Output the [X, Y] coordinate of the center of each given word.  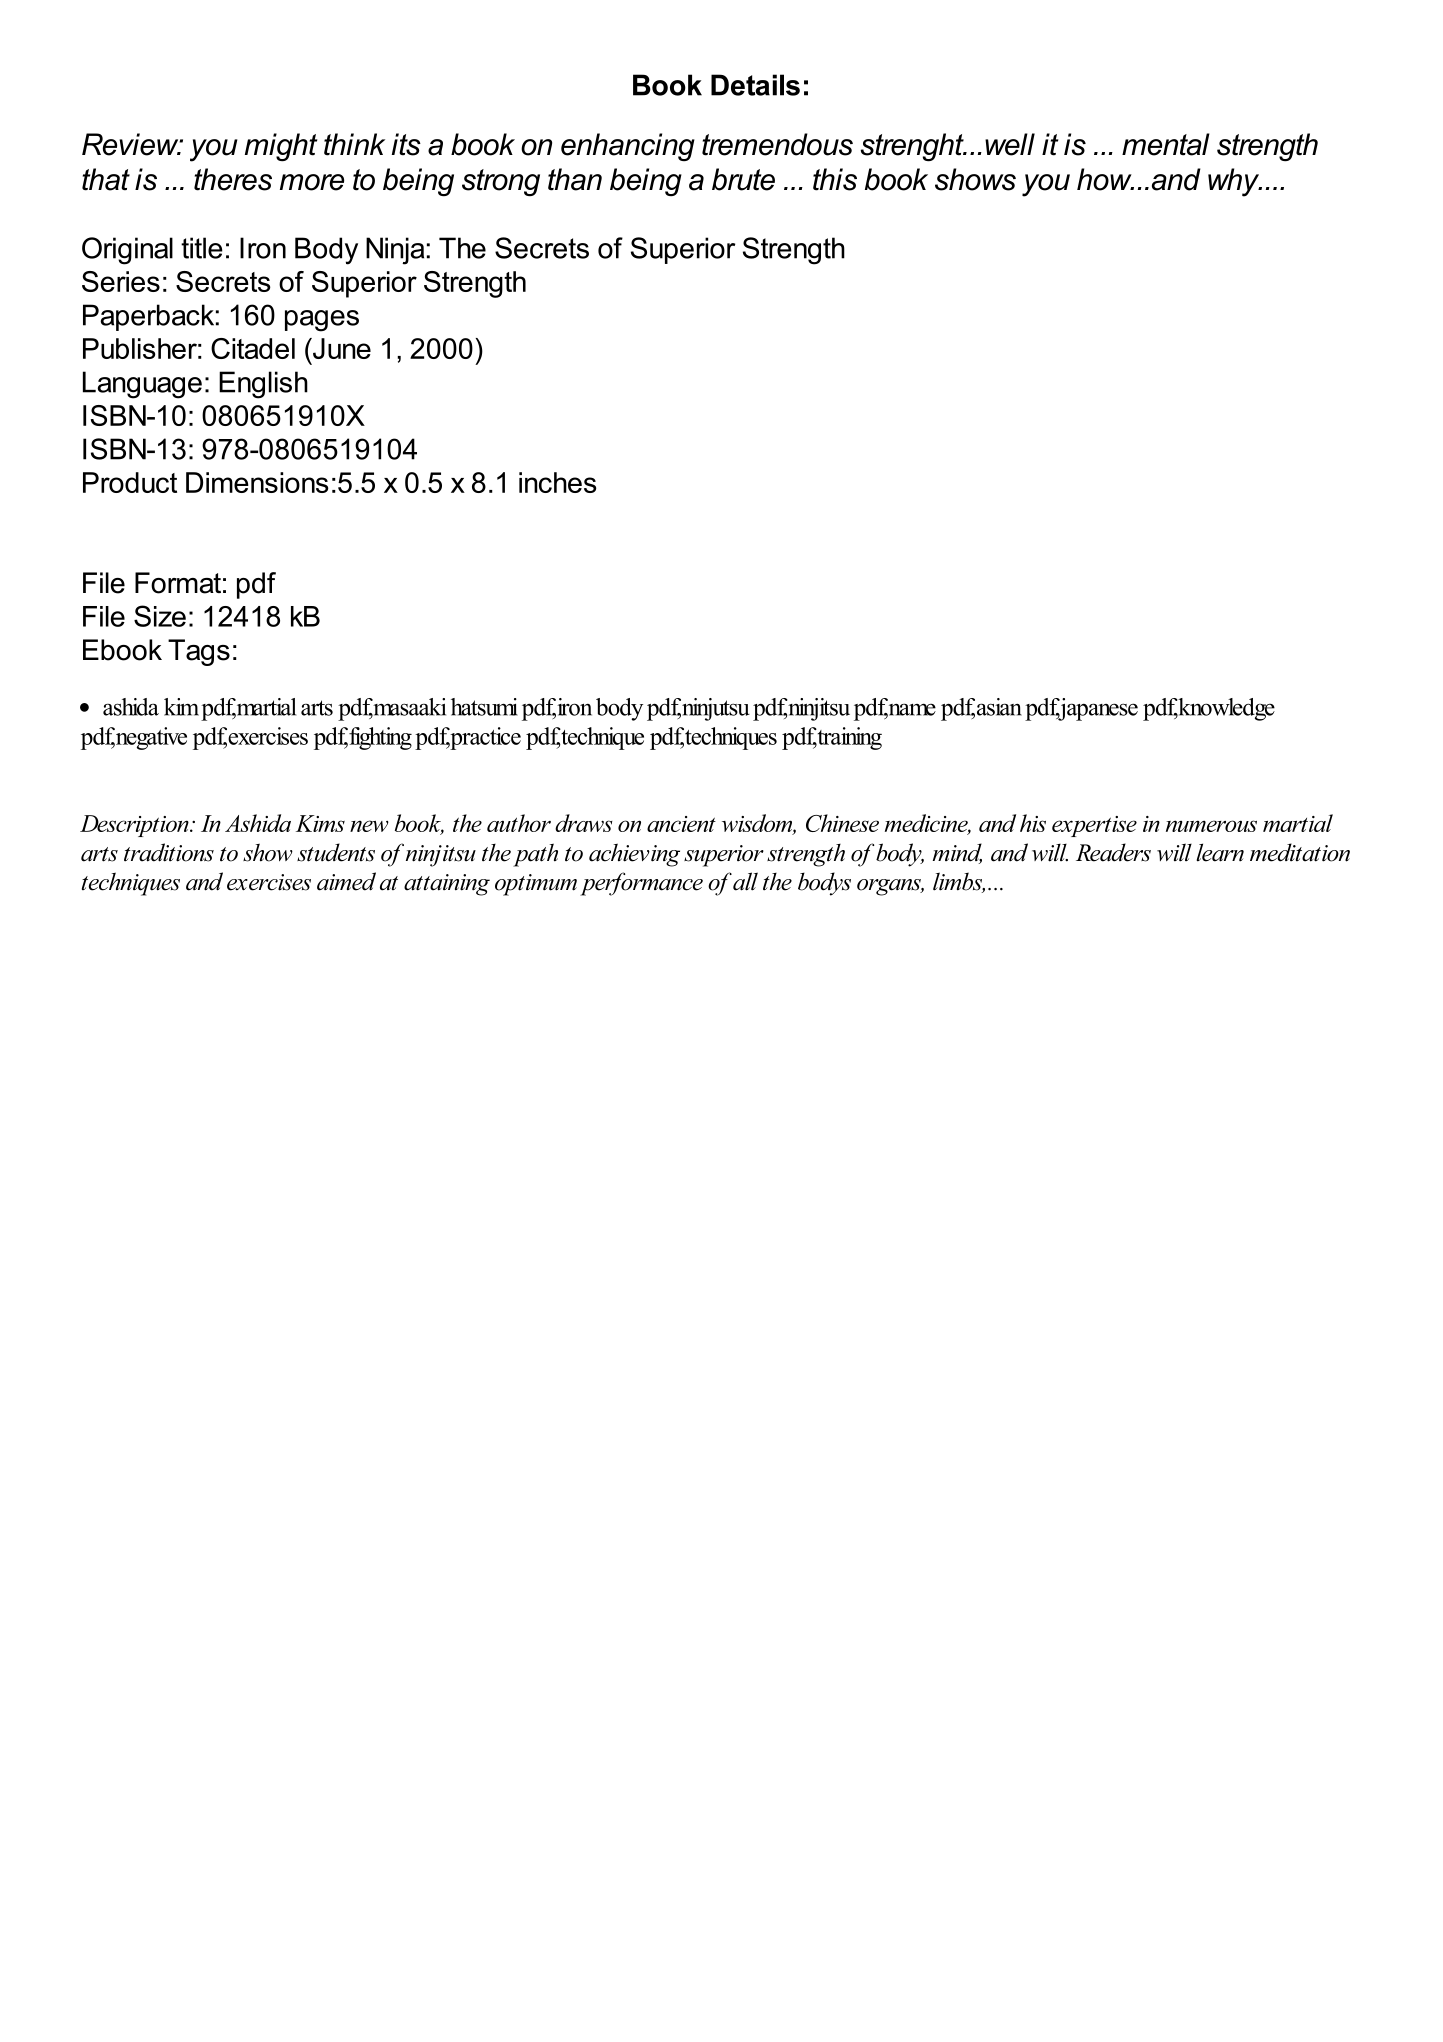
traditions [169, 852]
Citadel [253, 348]
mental [1166, 144]
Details [755, 85]
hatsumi [484, 707]
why [1235, 182]
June [340, 350]
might [281, 147]
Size [160, 616]
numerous [1211, 826]
